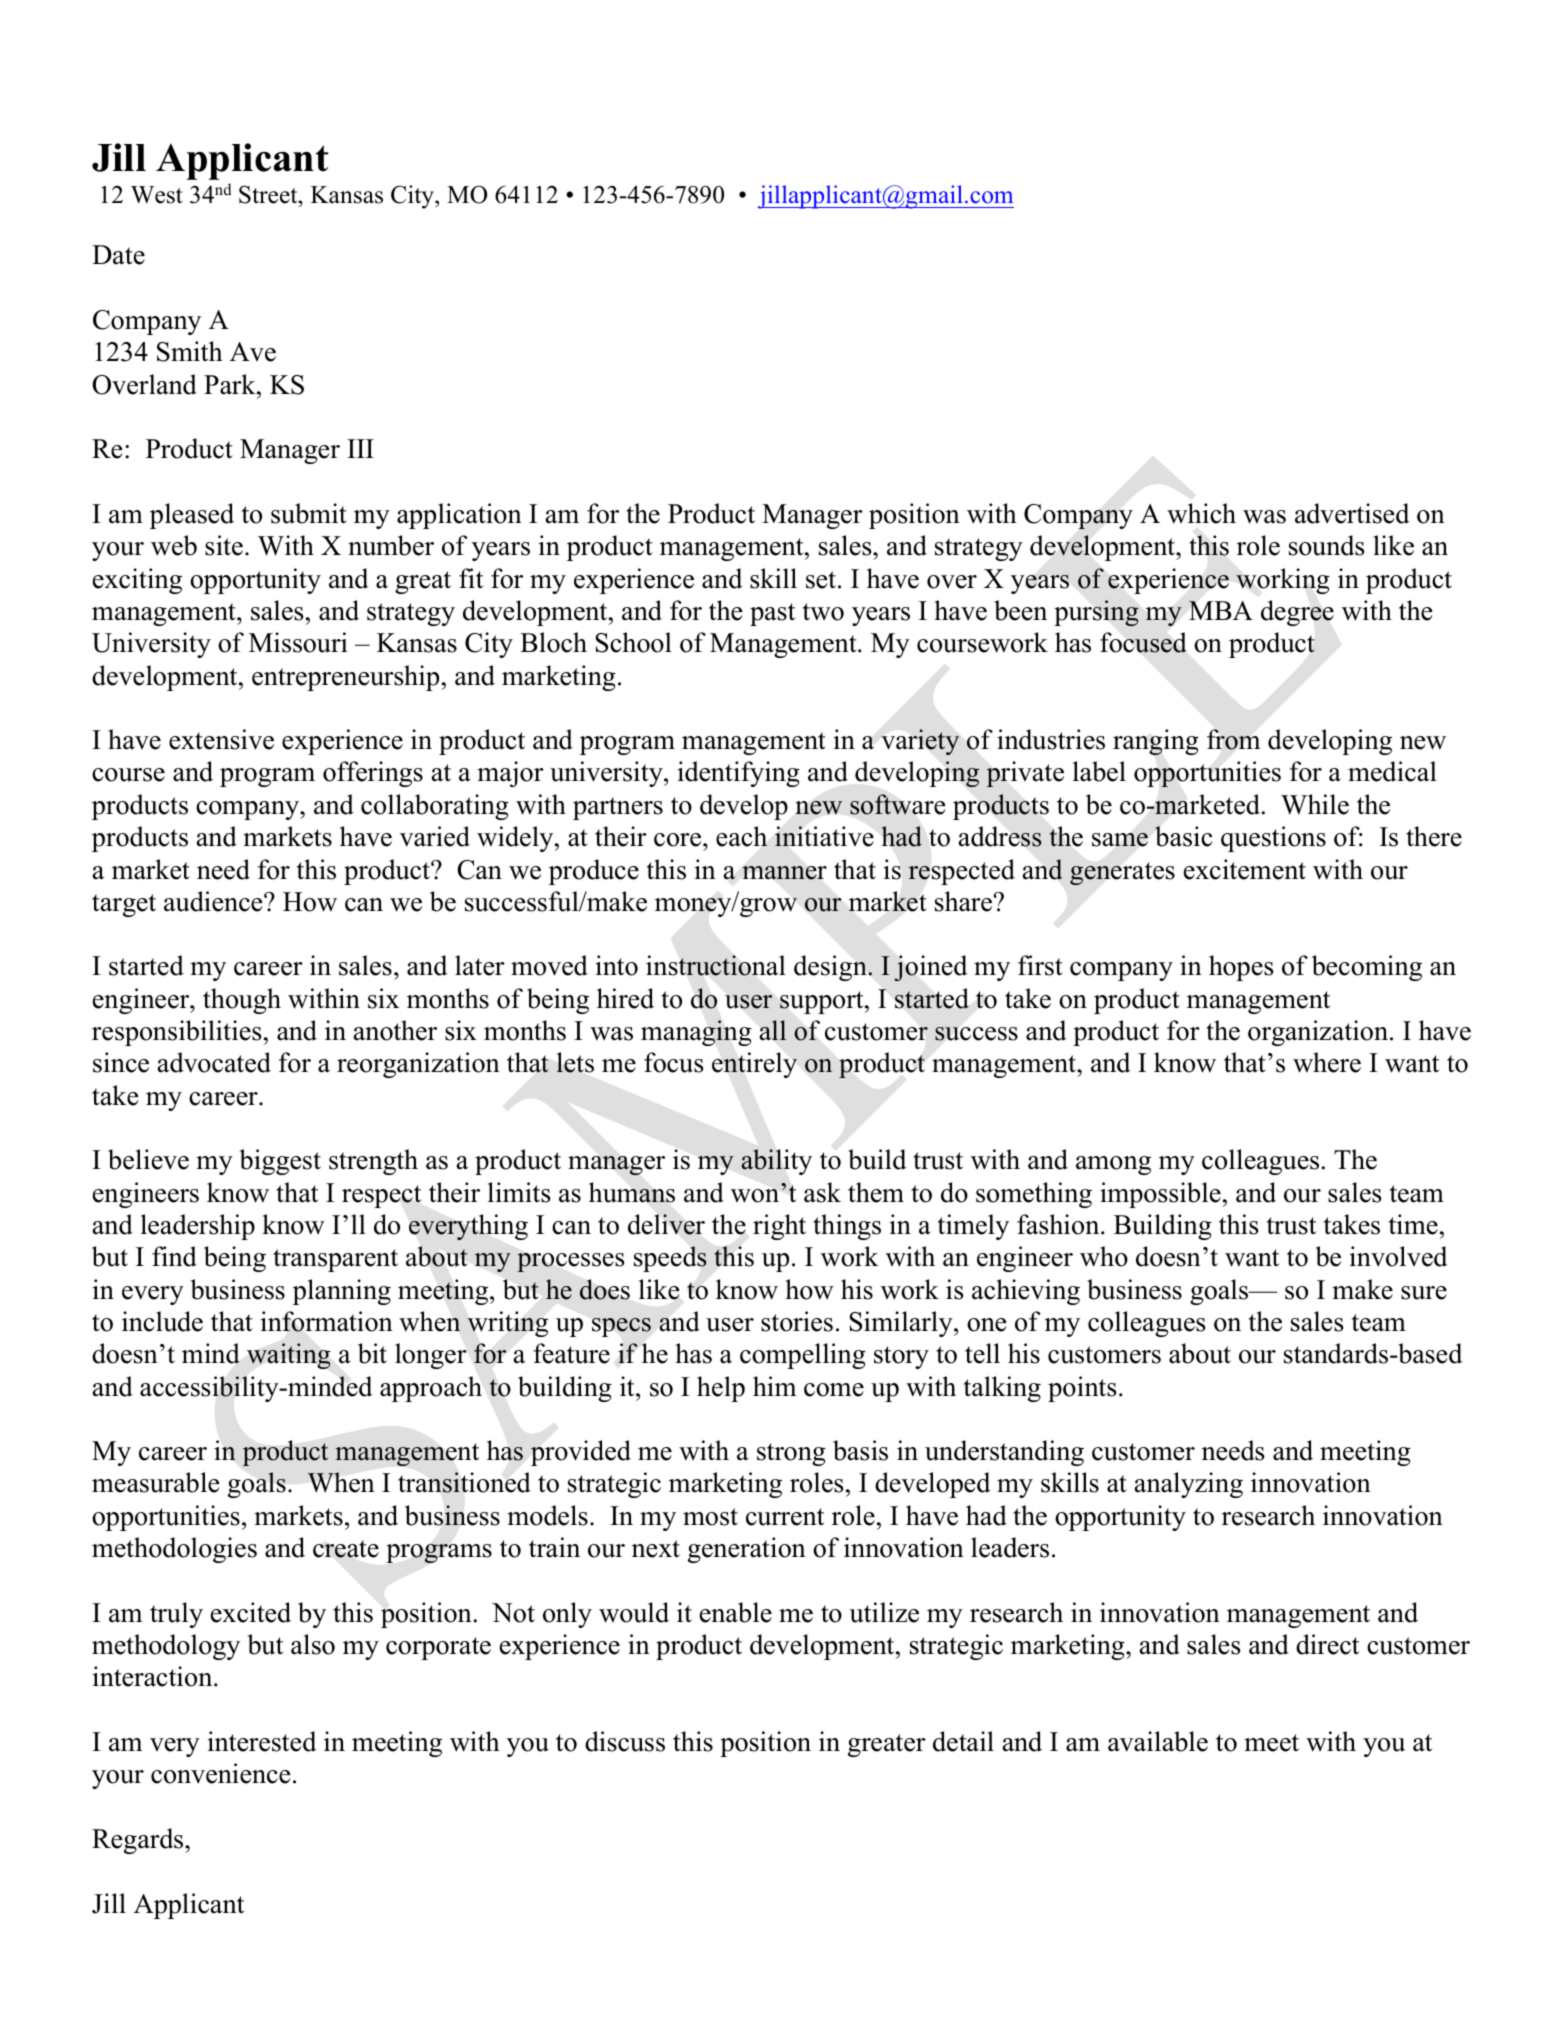 This document has width=1564, height=2024. What do you see at coordinates (1158, 1741) in the document?
I see `available` at bounding box center [1158, 1741].
